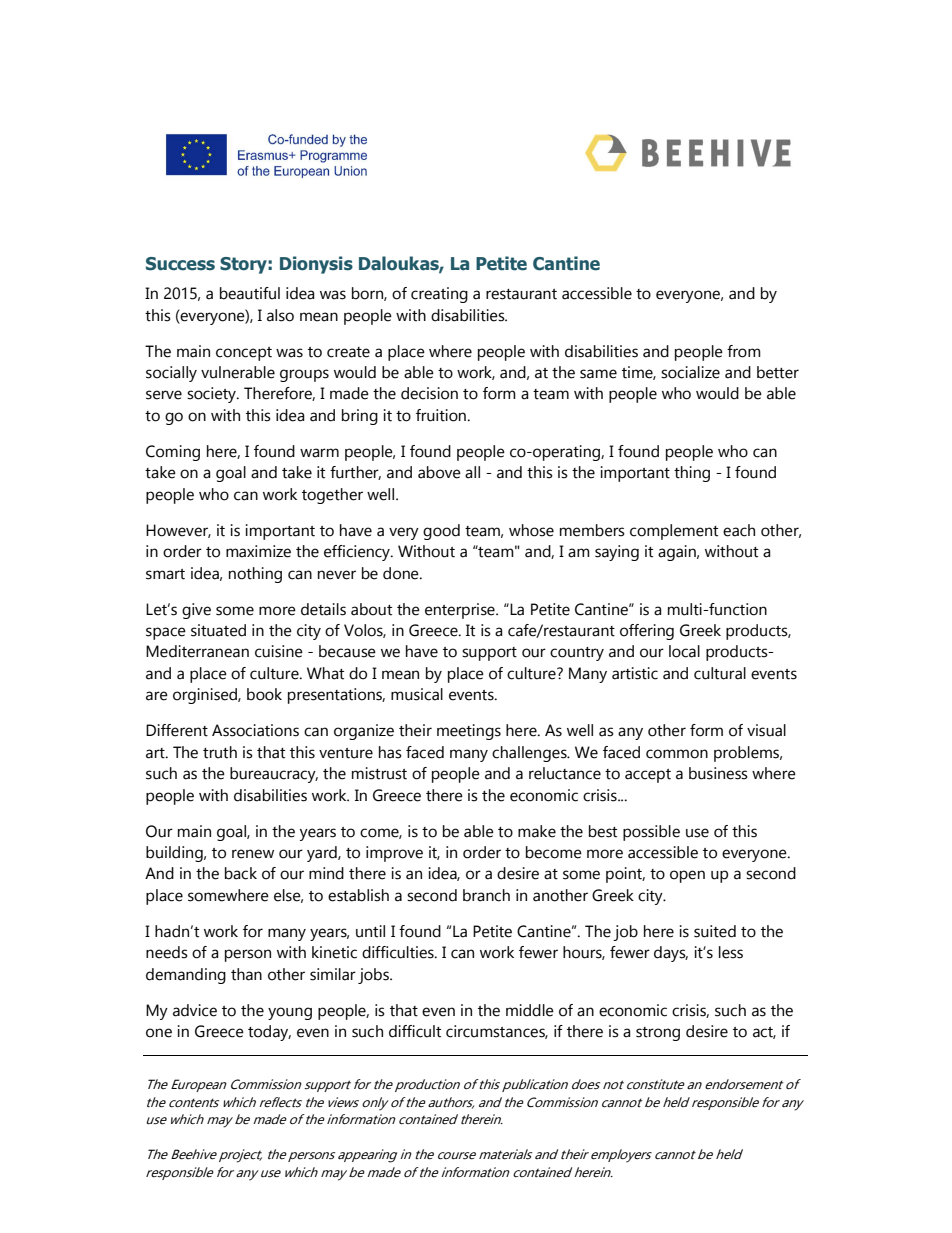  I want to click on business, so click(718, 773).
